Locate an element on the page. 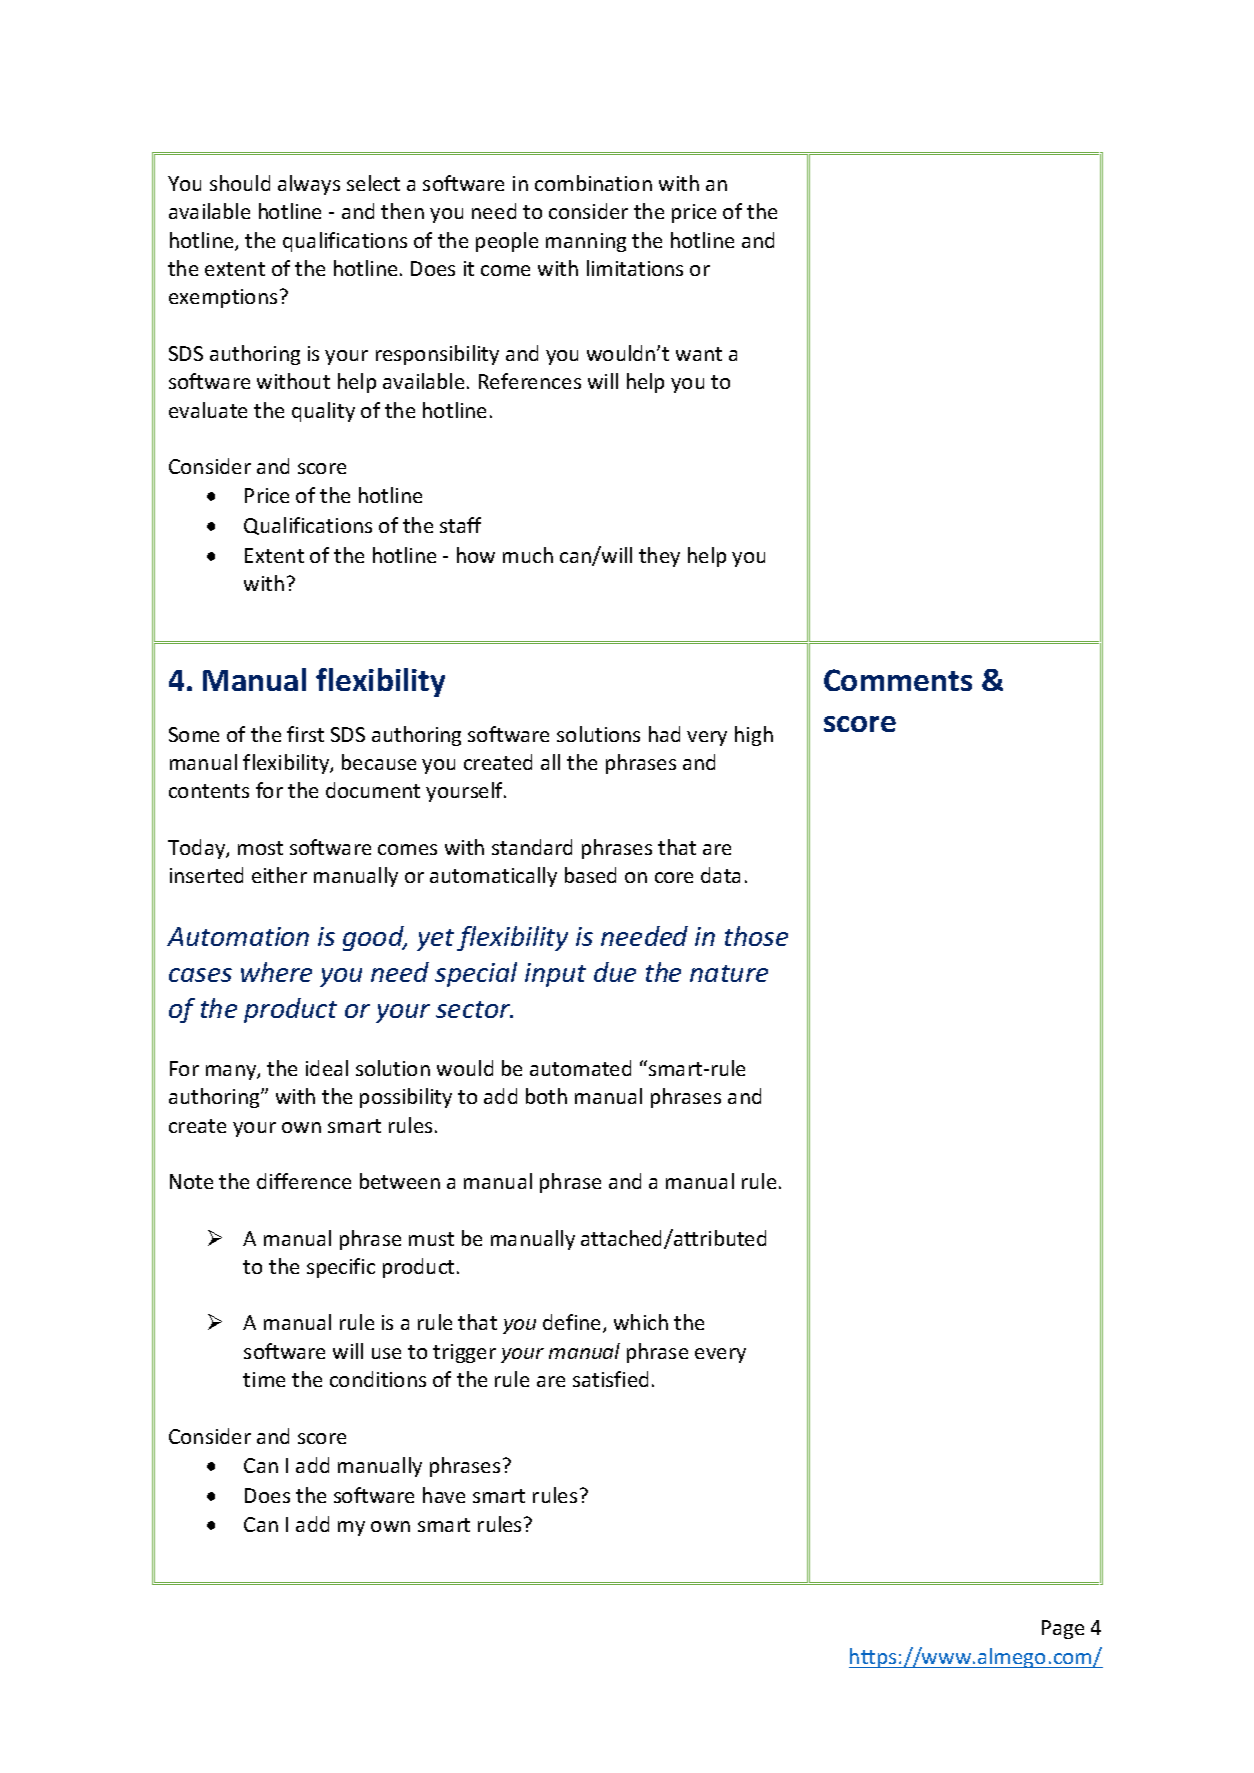 The width and height of the page is (1254, 1773). manning is located at coordinates (586, 242).
